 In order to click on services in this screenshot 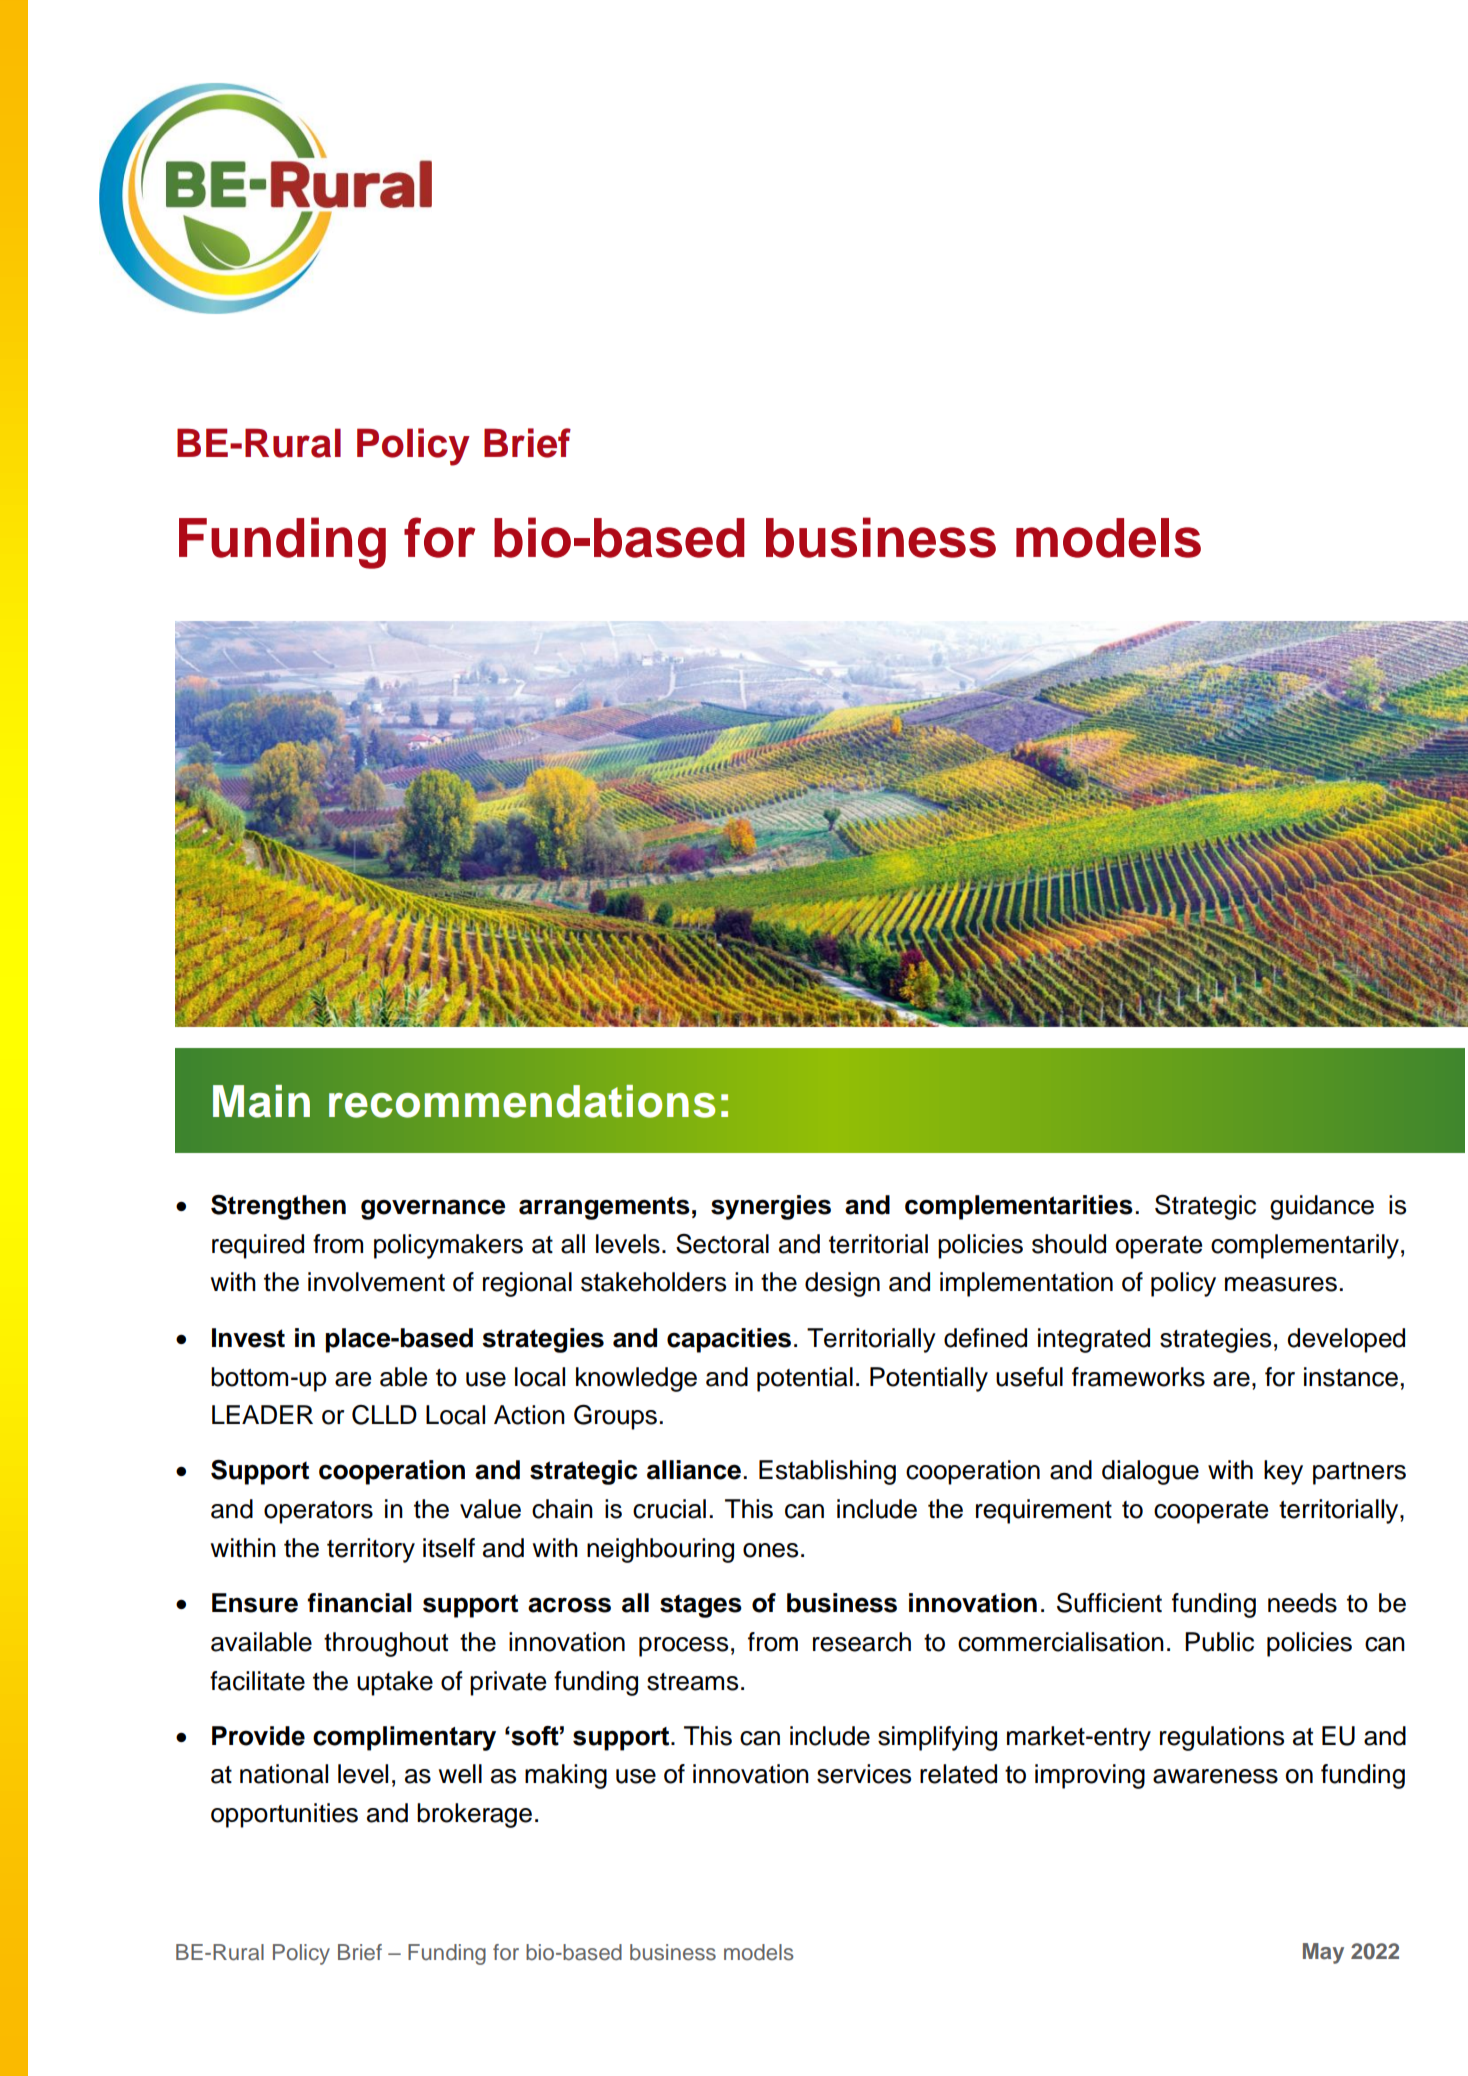, I will do `click(864, 1774)`.
